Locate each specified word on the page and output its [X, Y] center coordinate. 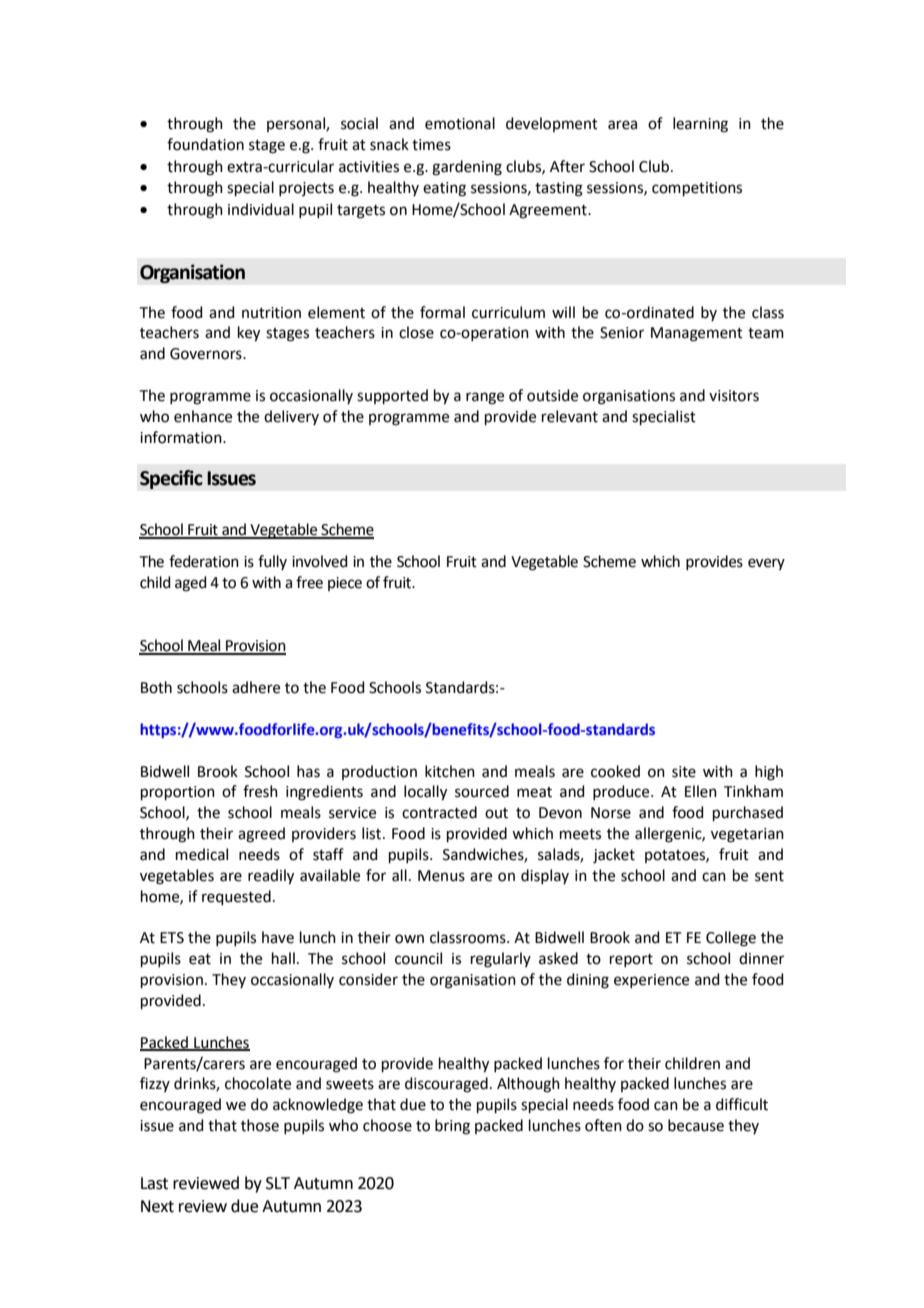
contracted [439, 812]
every [766, 564]
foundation [205, 144]
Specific [171, 479]
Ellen [701, 791]
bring [452, 1127]
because [696, 1125]
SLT [278, 1183]
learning [700, 125]
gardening [467, 168]
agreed [261, 835]
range [485, 398]
